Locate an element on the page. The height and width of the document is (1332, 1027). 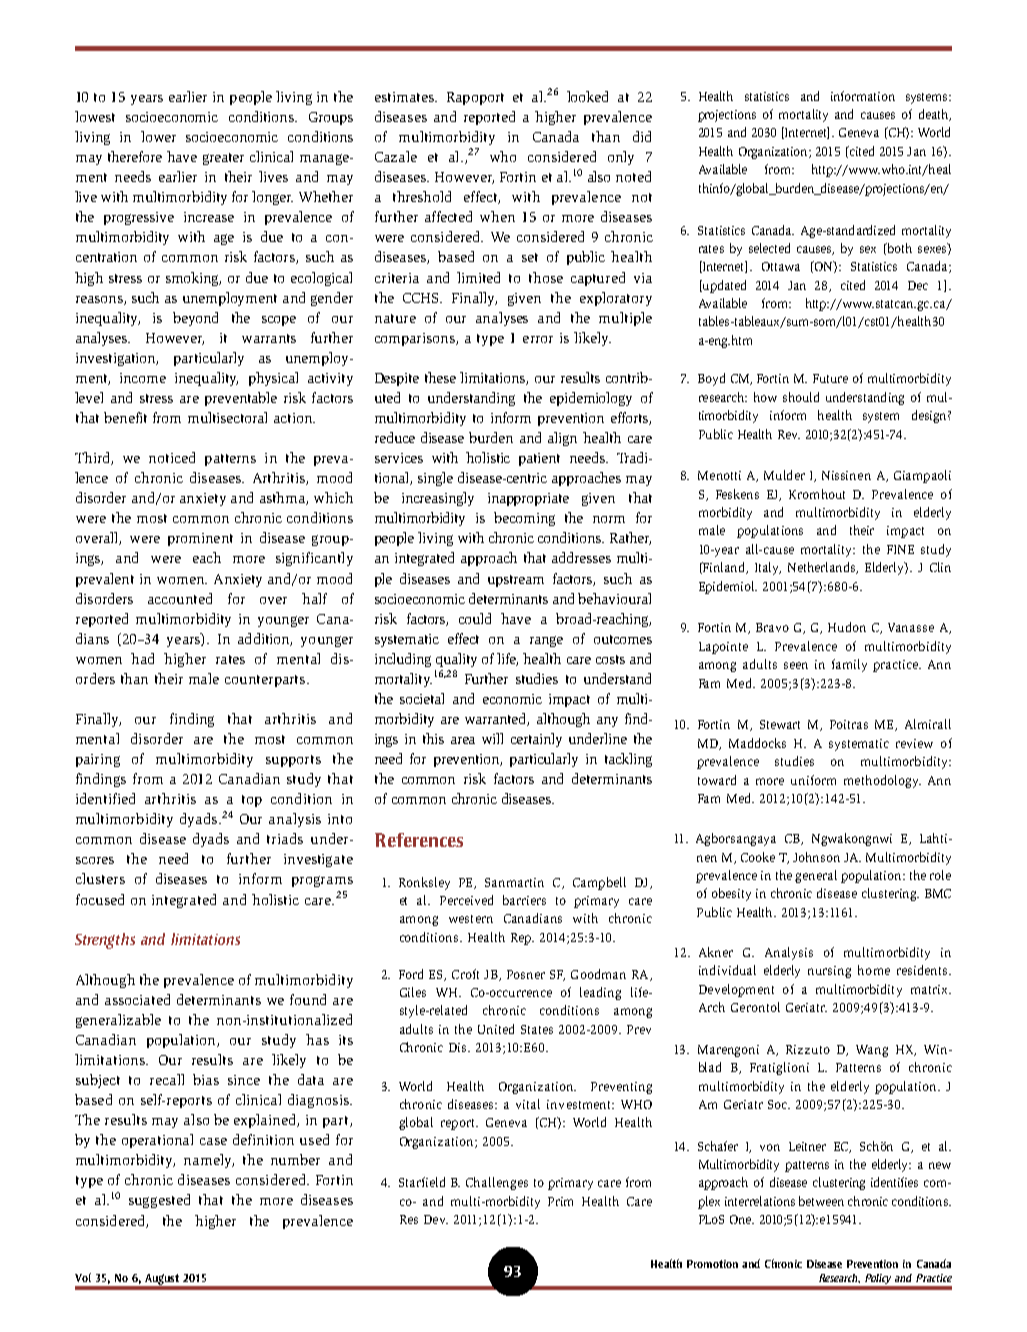
accounted is located at coordinates (180, 598).
